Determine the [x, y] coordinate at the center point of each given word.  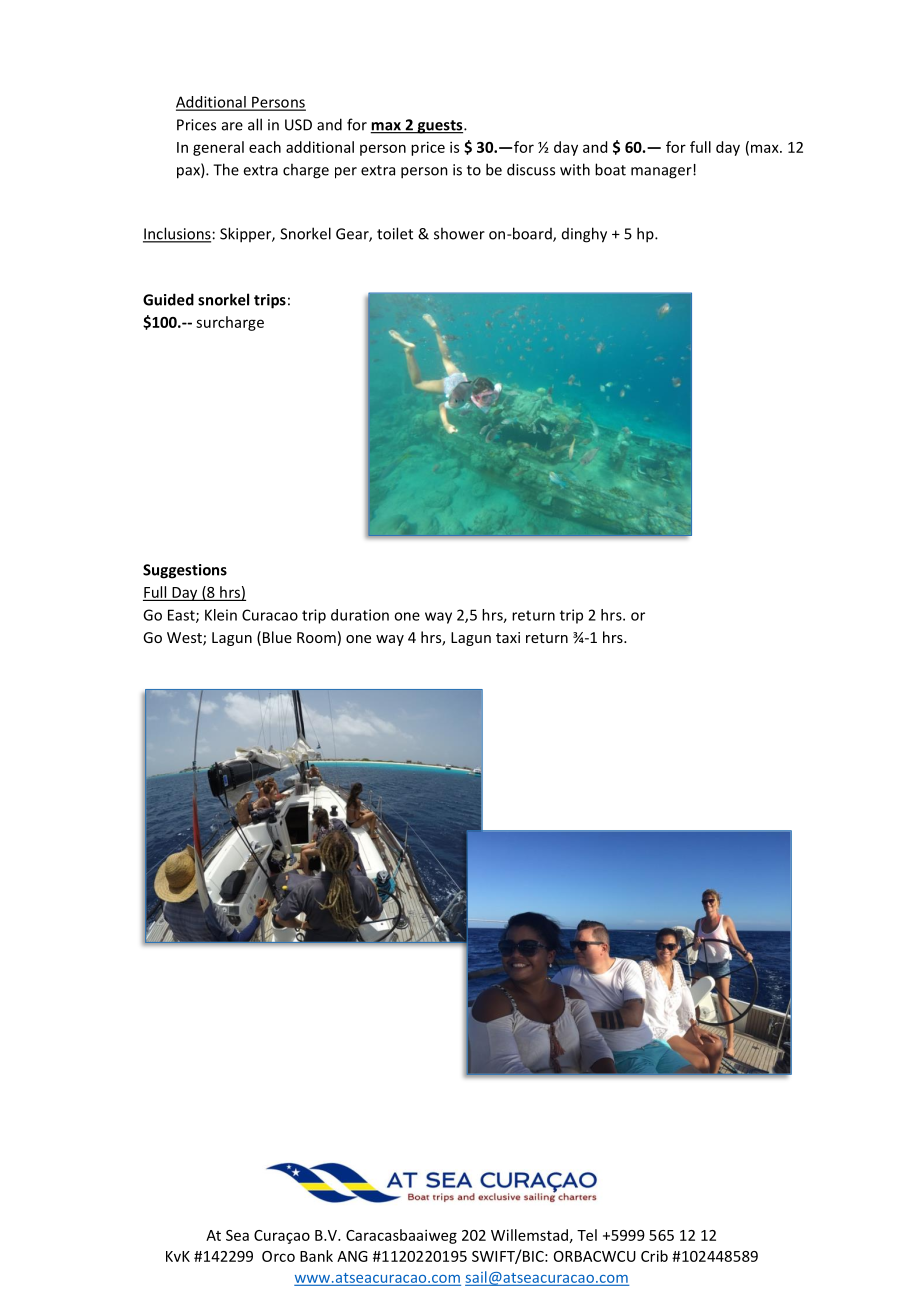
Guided [168, 299]
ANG [352, 1256]
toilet [395, 233]
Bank [316, 1256]
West [185, 639]
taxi [508, 637]
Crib [654, 1256]
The [226, 169]
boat [610, 169]
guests [440, 127]
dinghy [584, 235]
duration [360, 615]
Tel [587, 1235]
